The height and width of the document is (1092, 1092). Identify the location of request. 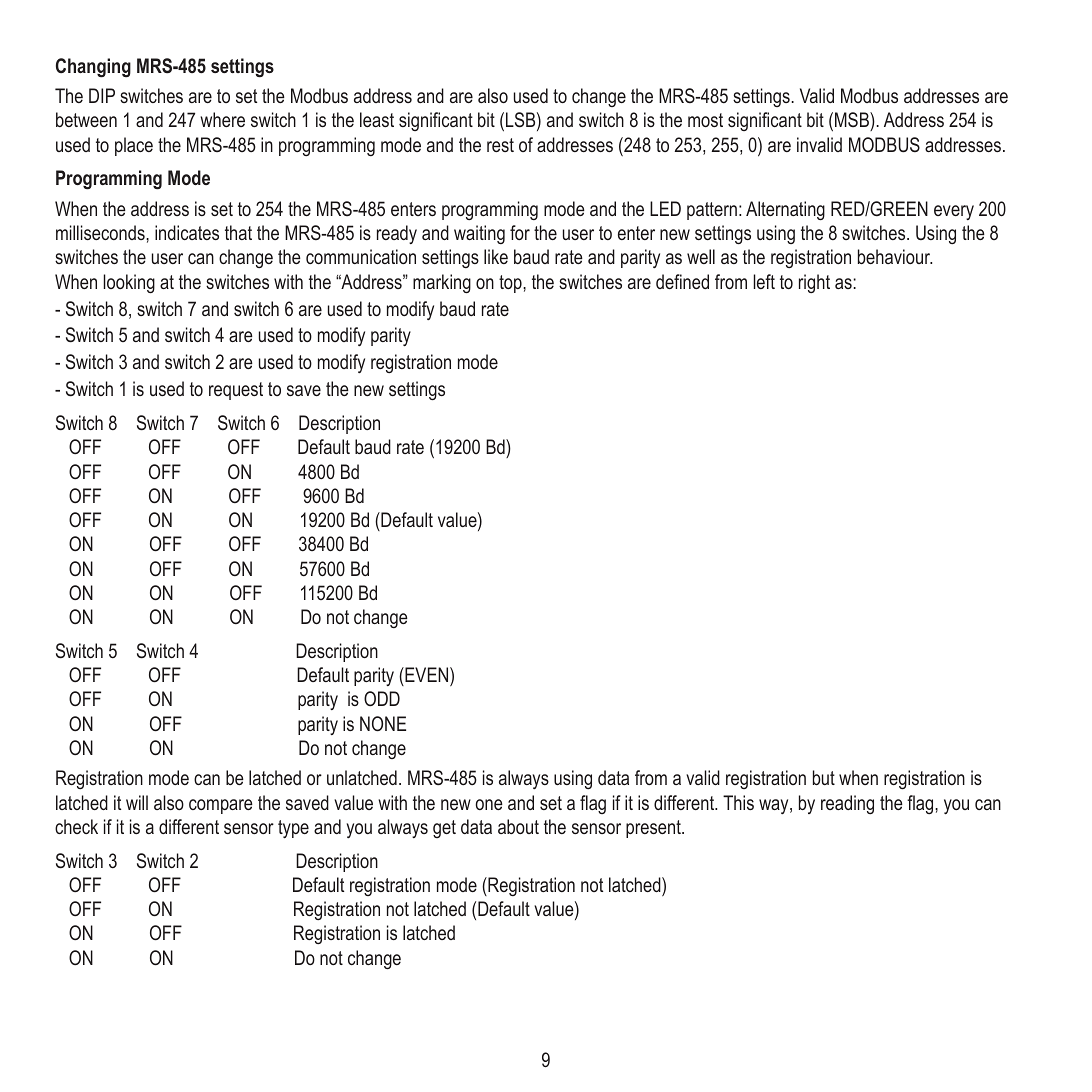
(236, 391).
